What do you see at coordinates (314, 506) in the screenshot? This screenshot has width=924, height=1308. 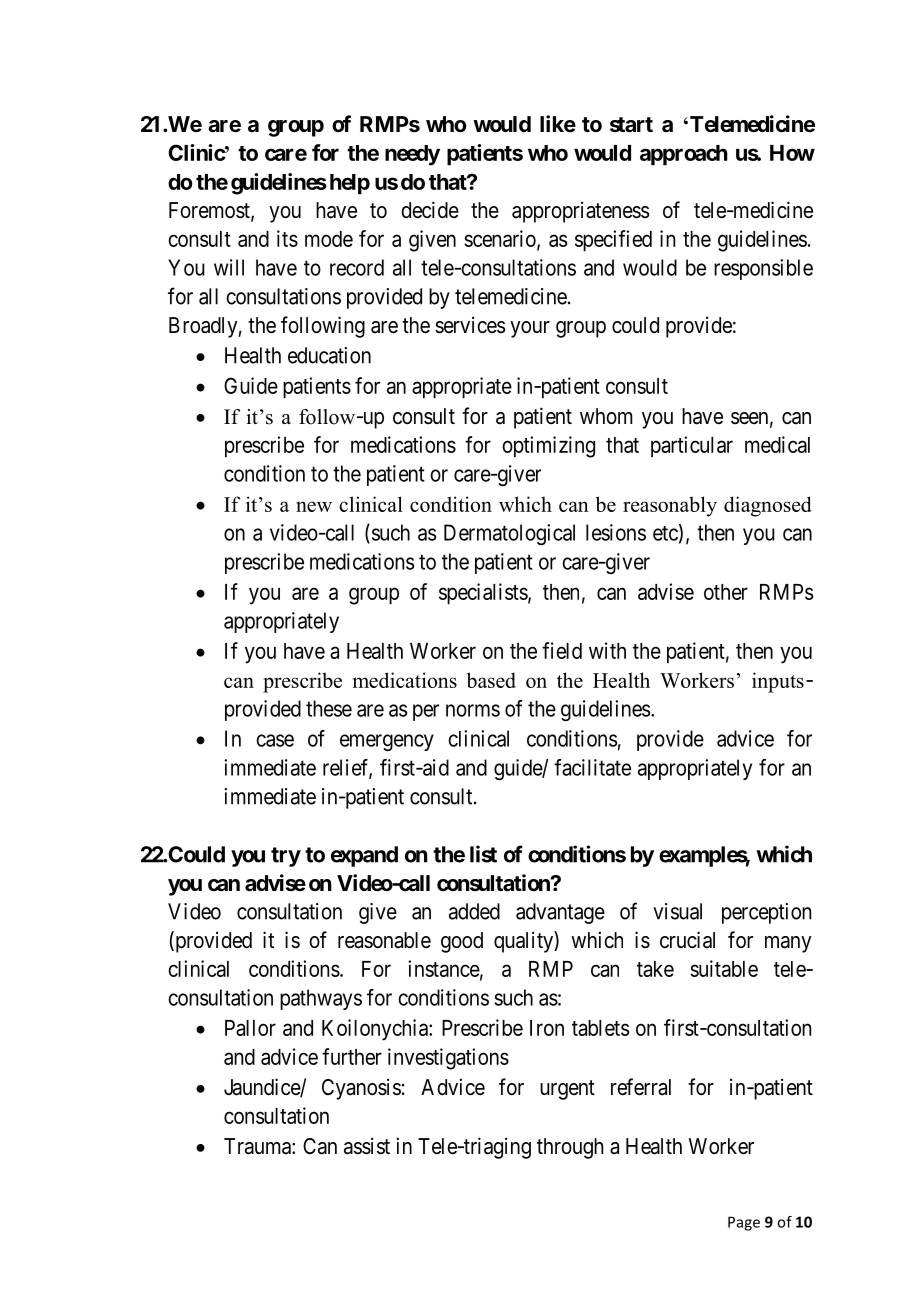 I see `new` at bounding box center [314, 506].
